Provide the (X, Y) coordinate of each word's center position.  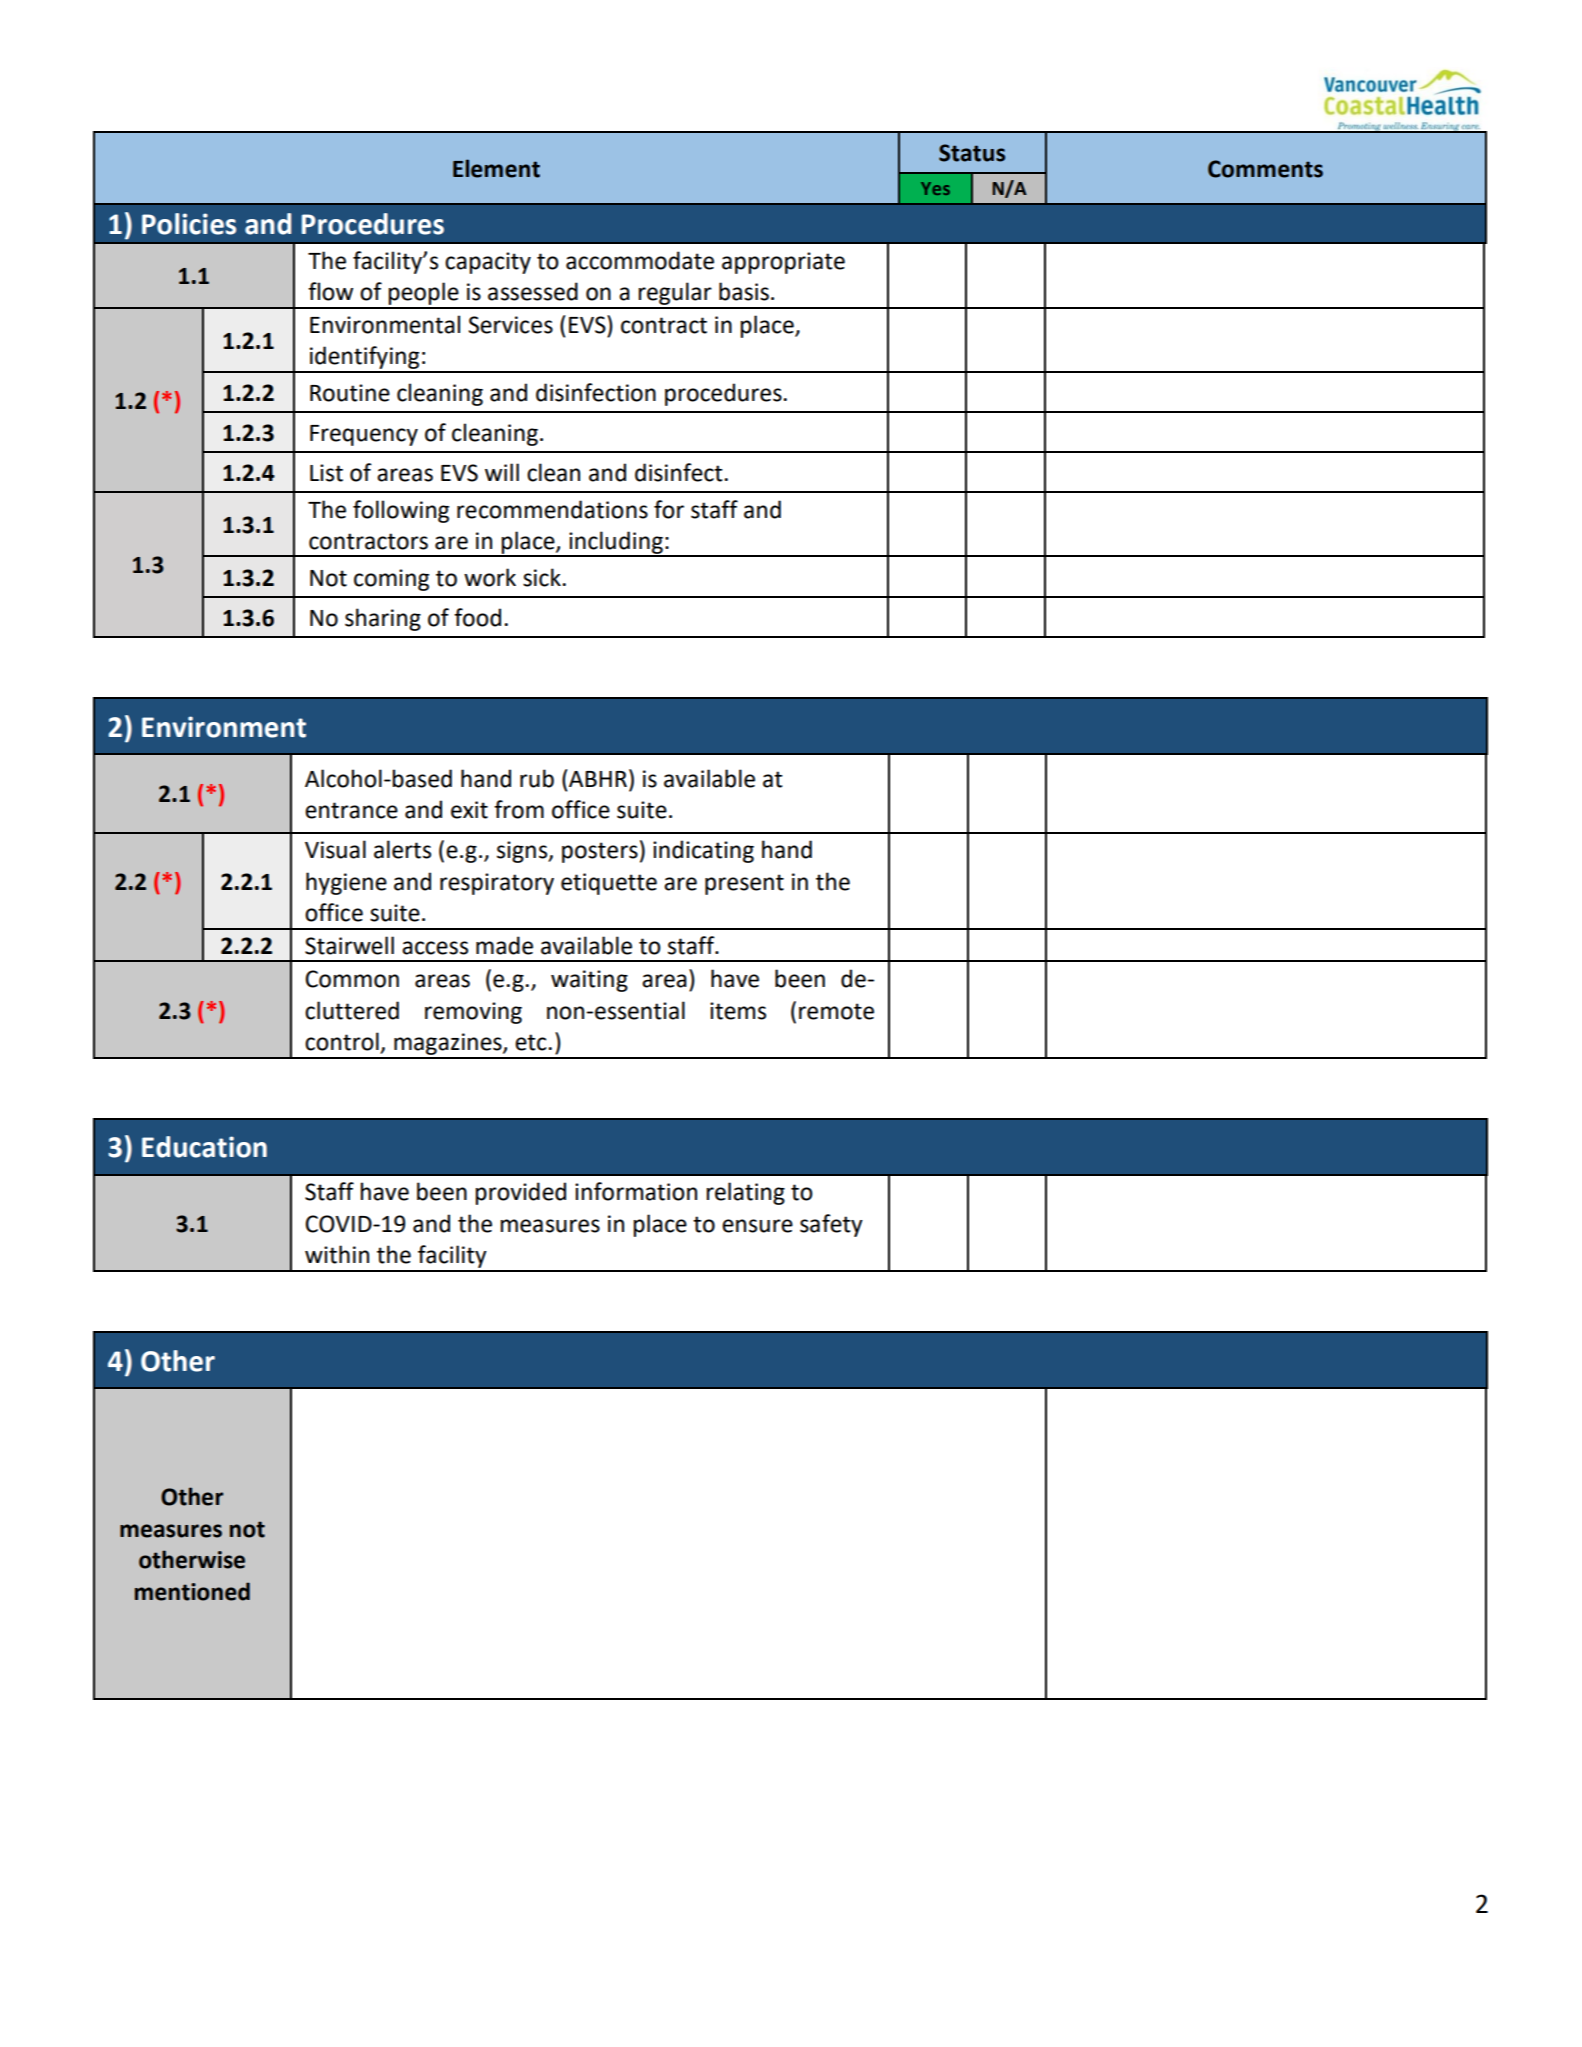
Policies (189, 224)
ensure (757, 1226)
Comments (1265, 169)
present (744, 884)
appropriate (783, 263)
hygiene (346, 883)
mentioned (192, 1591)
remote (836, 1011)
